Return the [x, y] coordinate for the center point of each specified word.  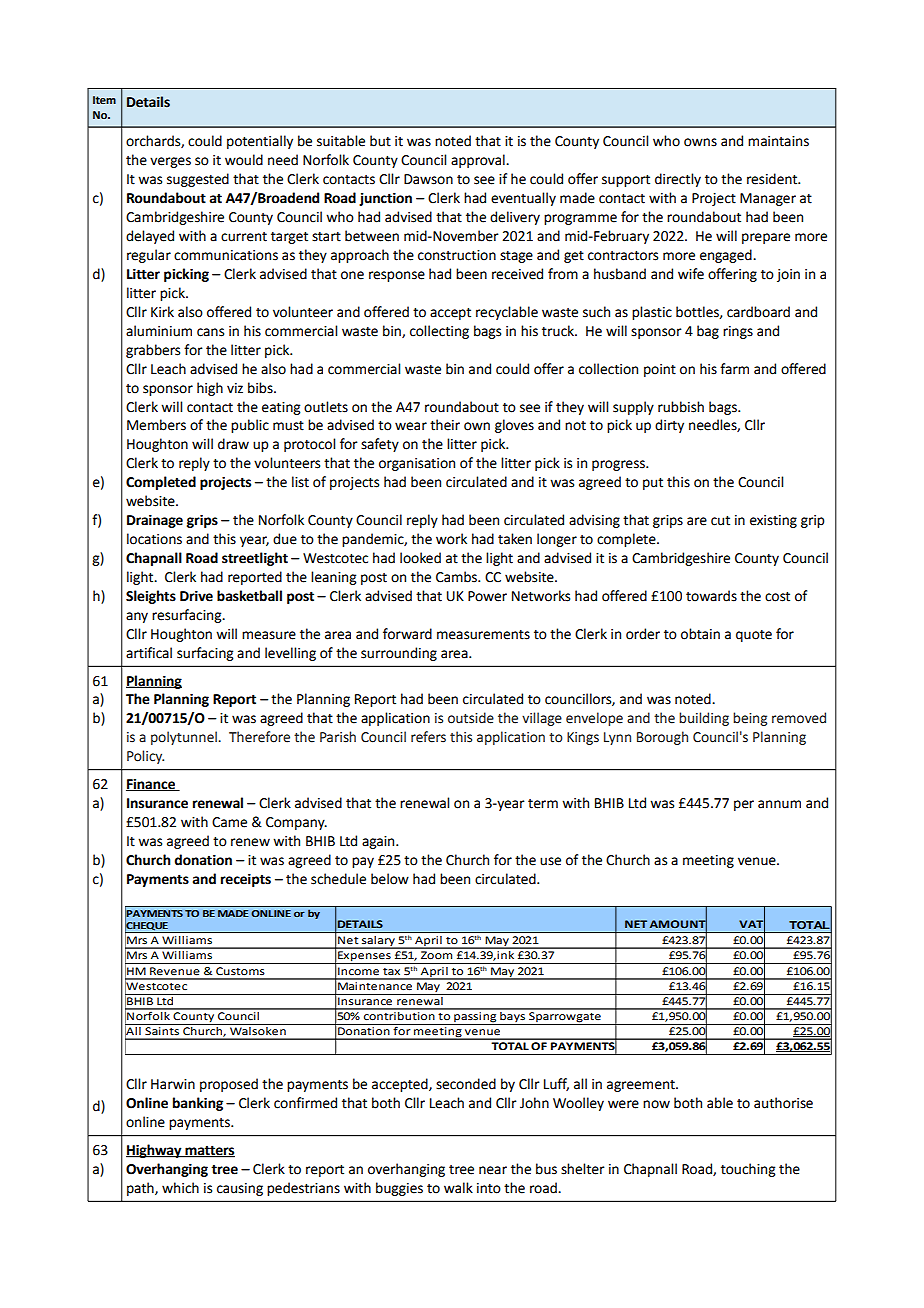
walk [458, 1188]
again [379, 842]
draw [233, 444]
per [744, 805]
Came [229, 822]
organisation [417, 464]
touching [748, 1170]
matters [209, 1151]
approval [479, 161]
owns [700, 142]
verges [170, 162]
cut [720, 521]
